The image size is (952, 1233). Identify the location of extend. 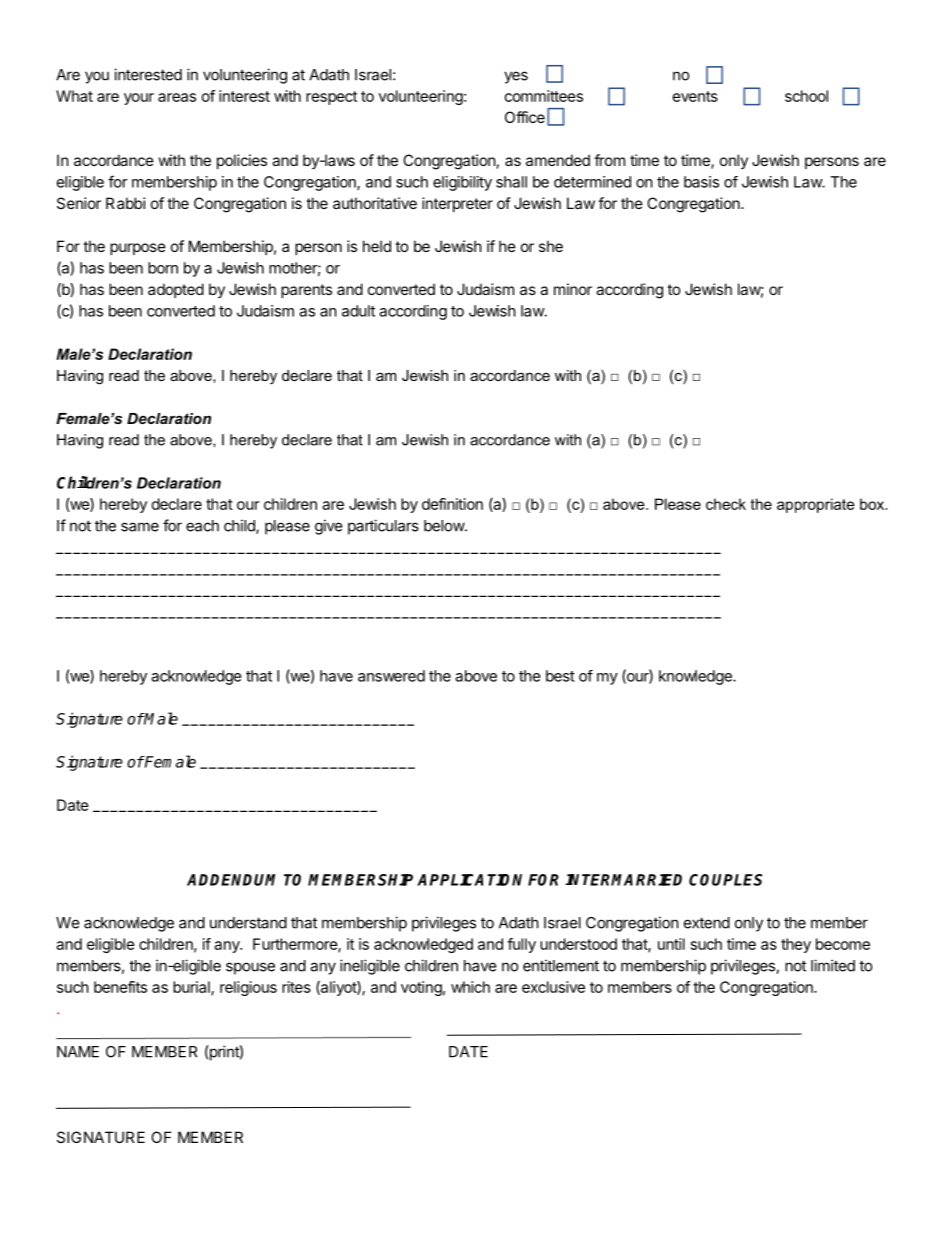
(707, 923).
